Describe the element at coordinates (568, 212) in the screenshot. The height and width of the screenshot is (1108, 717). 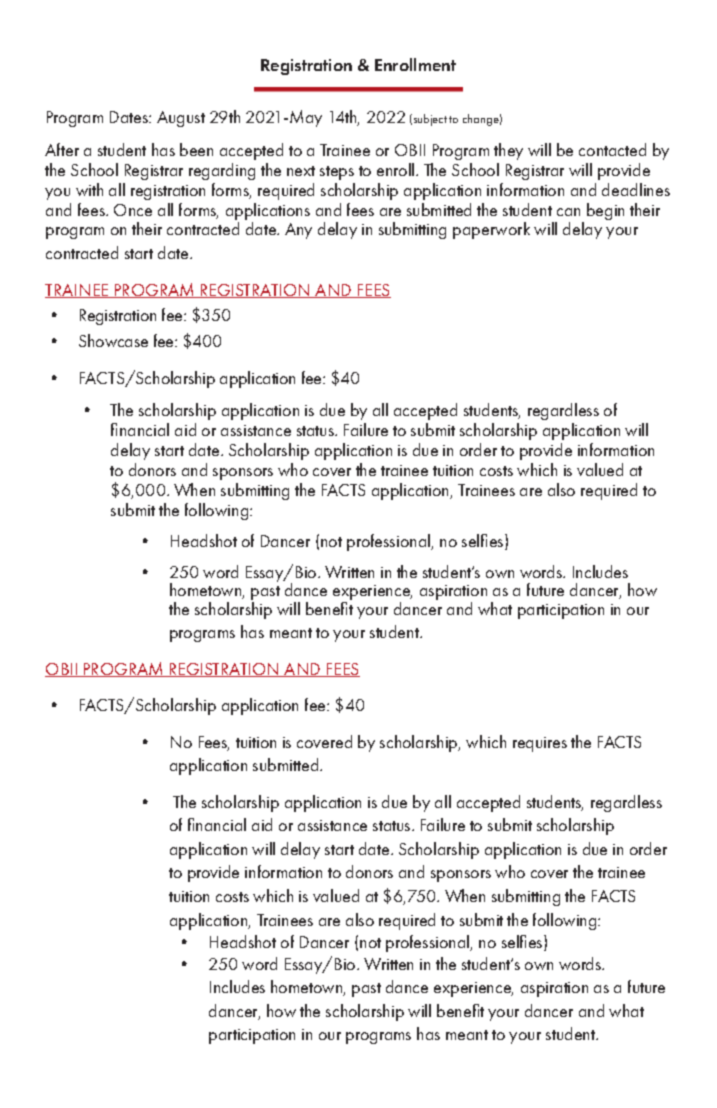
I see `can` at that location.
